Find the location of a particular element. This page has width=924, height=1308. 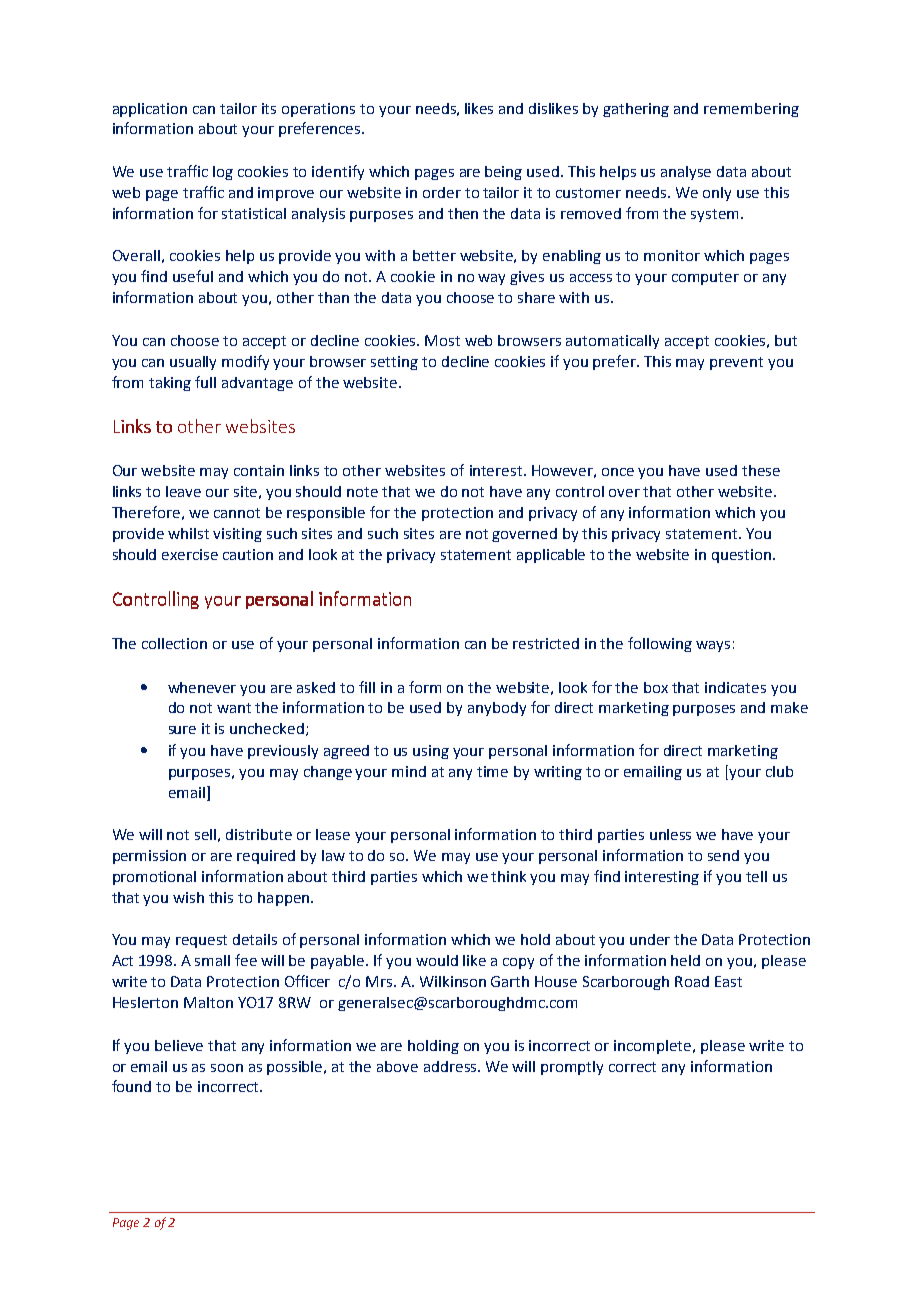

log is located at coordinates (223, 173).
